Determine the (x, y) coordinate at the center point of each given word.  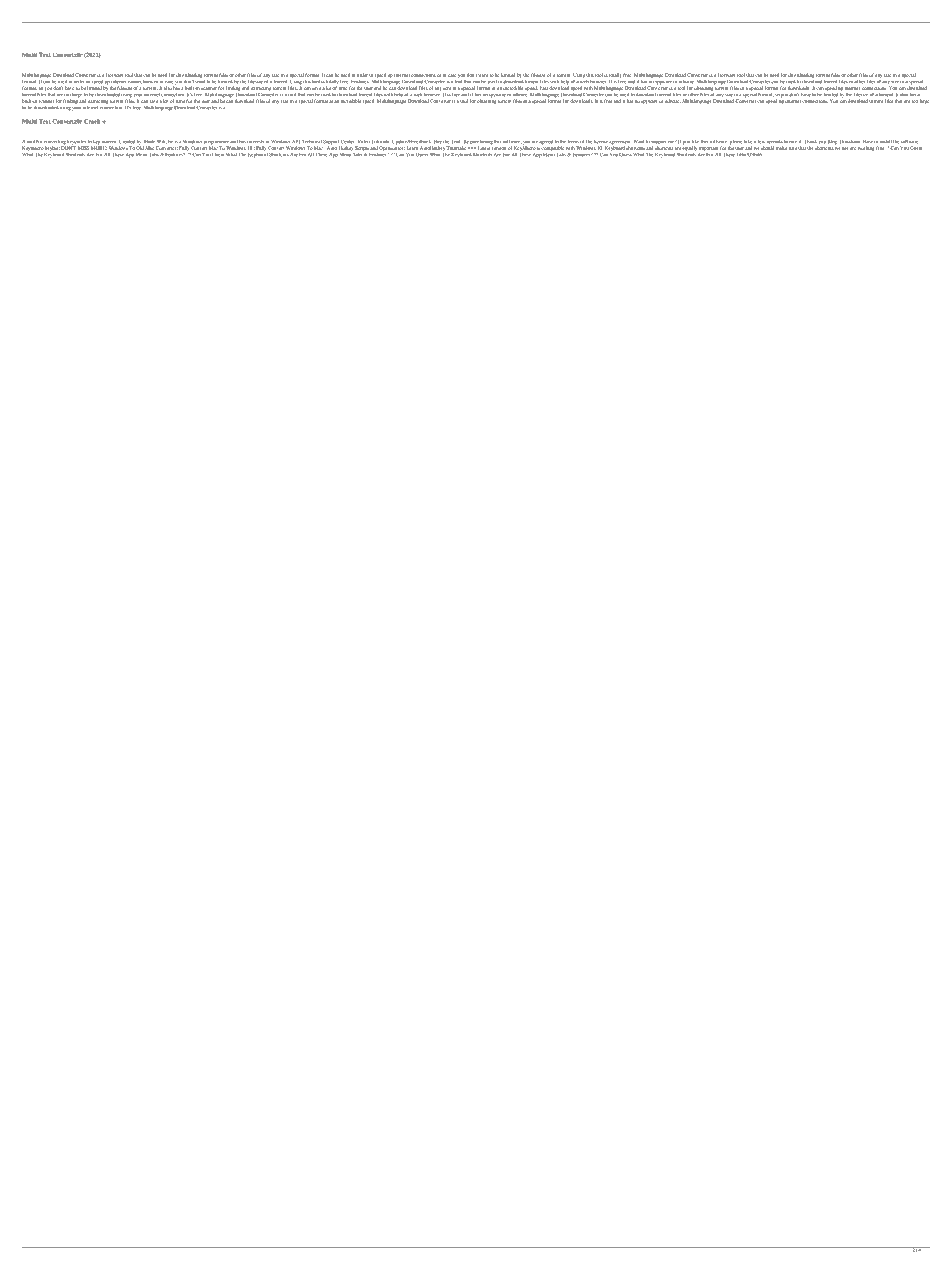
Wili (162, 142)
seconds (774, 142)
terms (573, 142)
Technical (312, 141)
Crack (93, 121)
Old (140, 147)
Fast (544, 88)
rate (793, 141)
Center (347, 141)
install (886, 141)
